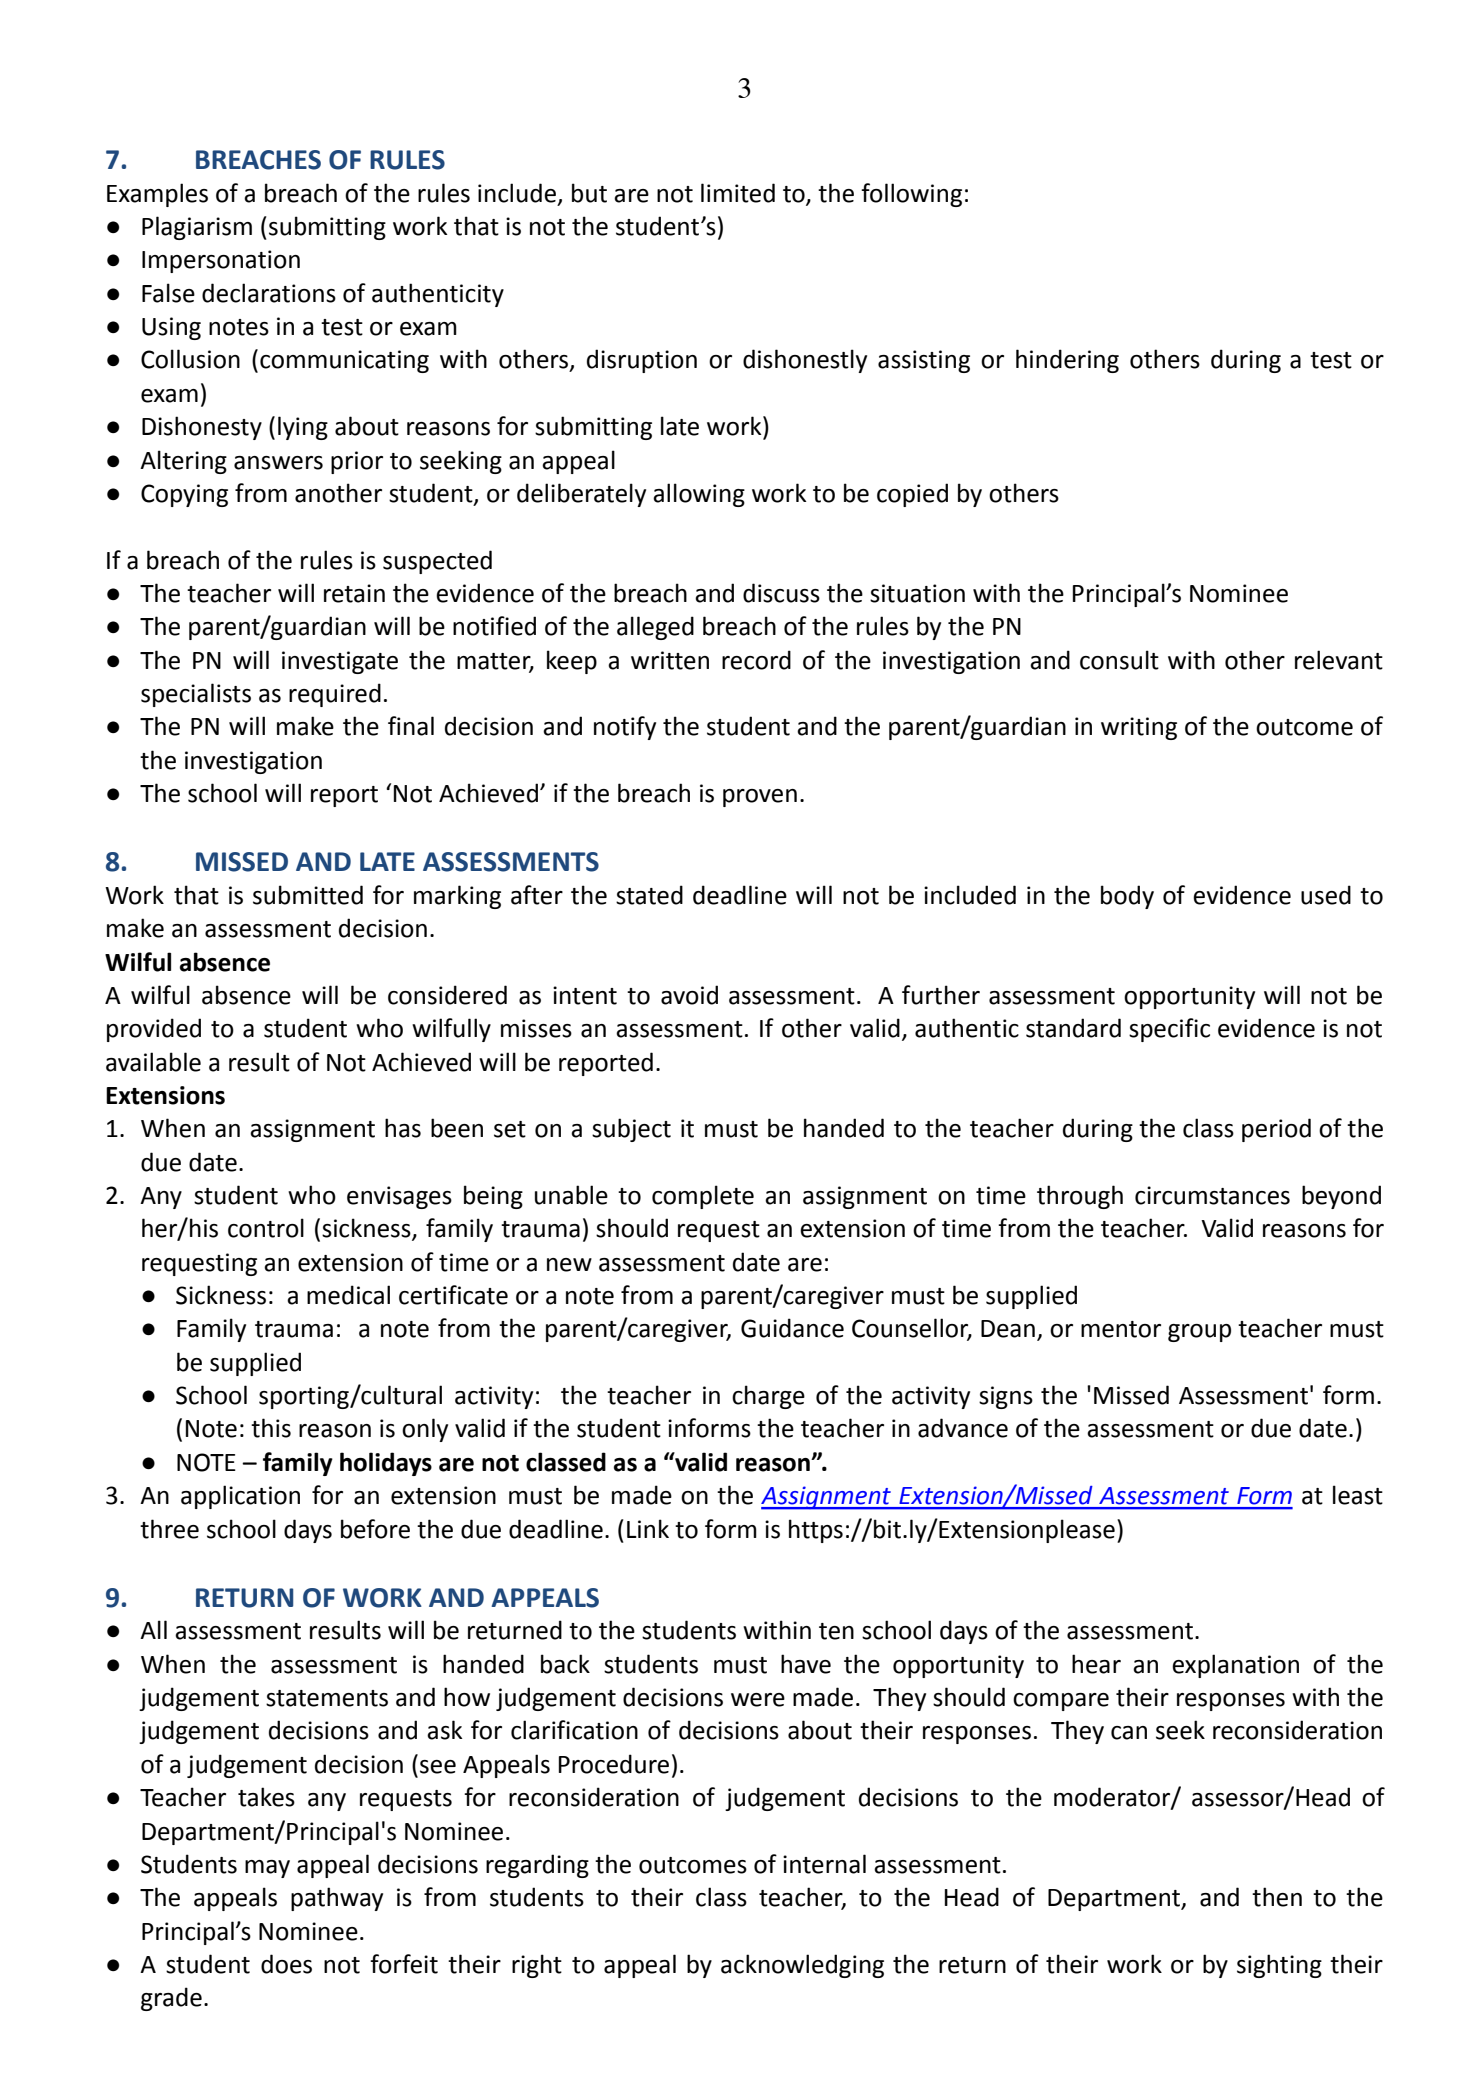 The image size is (1473, 2080). Describe the element at coordinates (738, 193) in the screenshot. I see `limited` at that location.
